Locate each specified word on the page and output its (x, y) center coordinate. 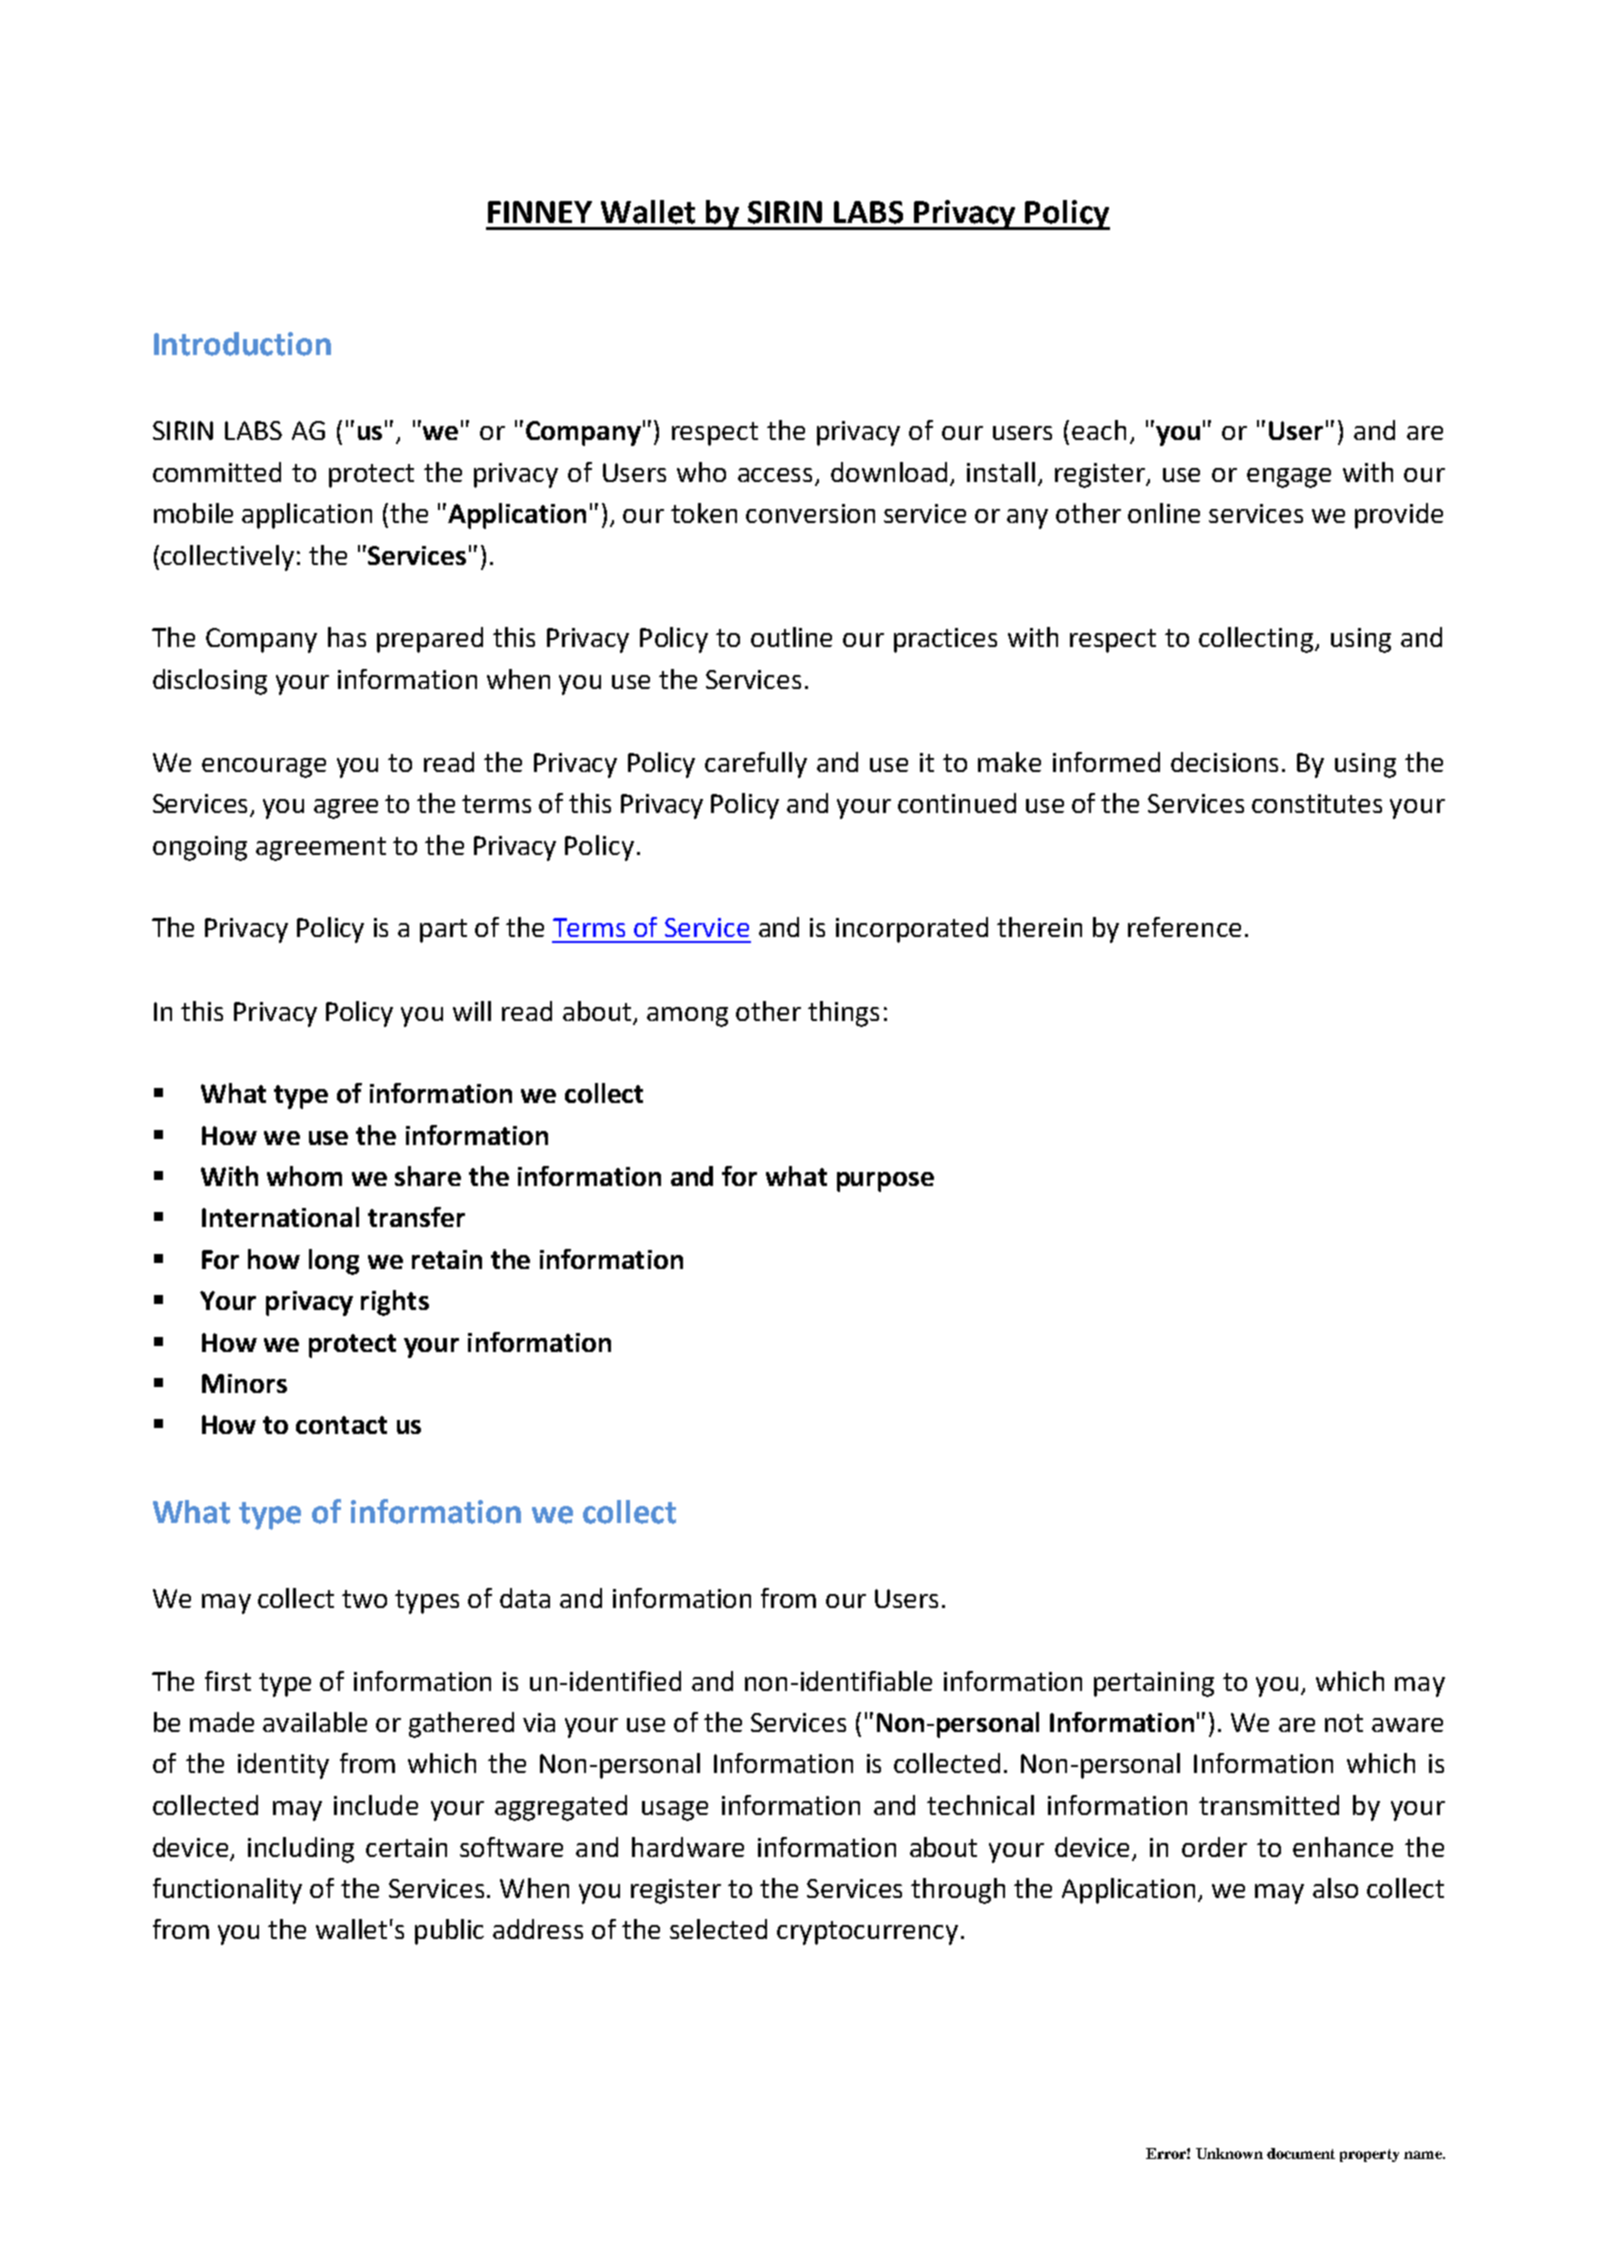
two (364, 1599)
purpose (885, 1182)
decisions (1224, 762)
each (1099, 430)
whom (304, 1176)
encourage (264, 768)
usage (675, 1811)
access (775, 475)
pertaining (1154, 1684)
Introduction (242, 344)
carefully (756, 765)
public (449, 1932)
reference (1184, 927)
